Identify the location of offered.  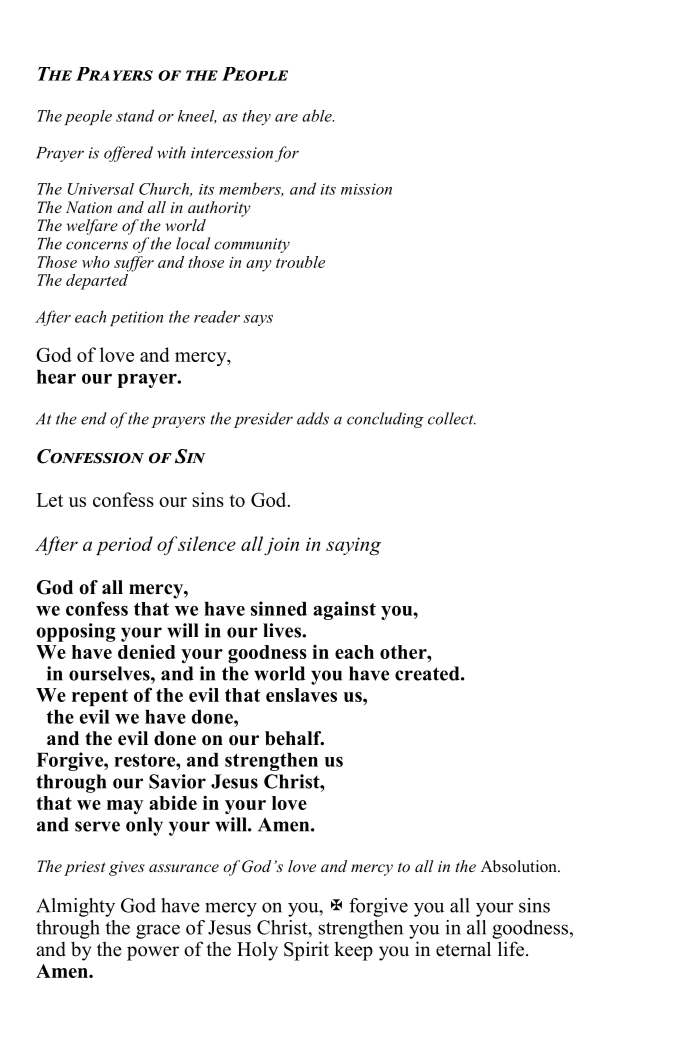
(128, 154).
